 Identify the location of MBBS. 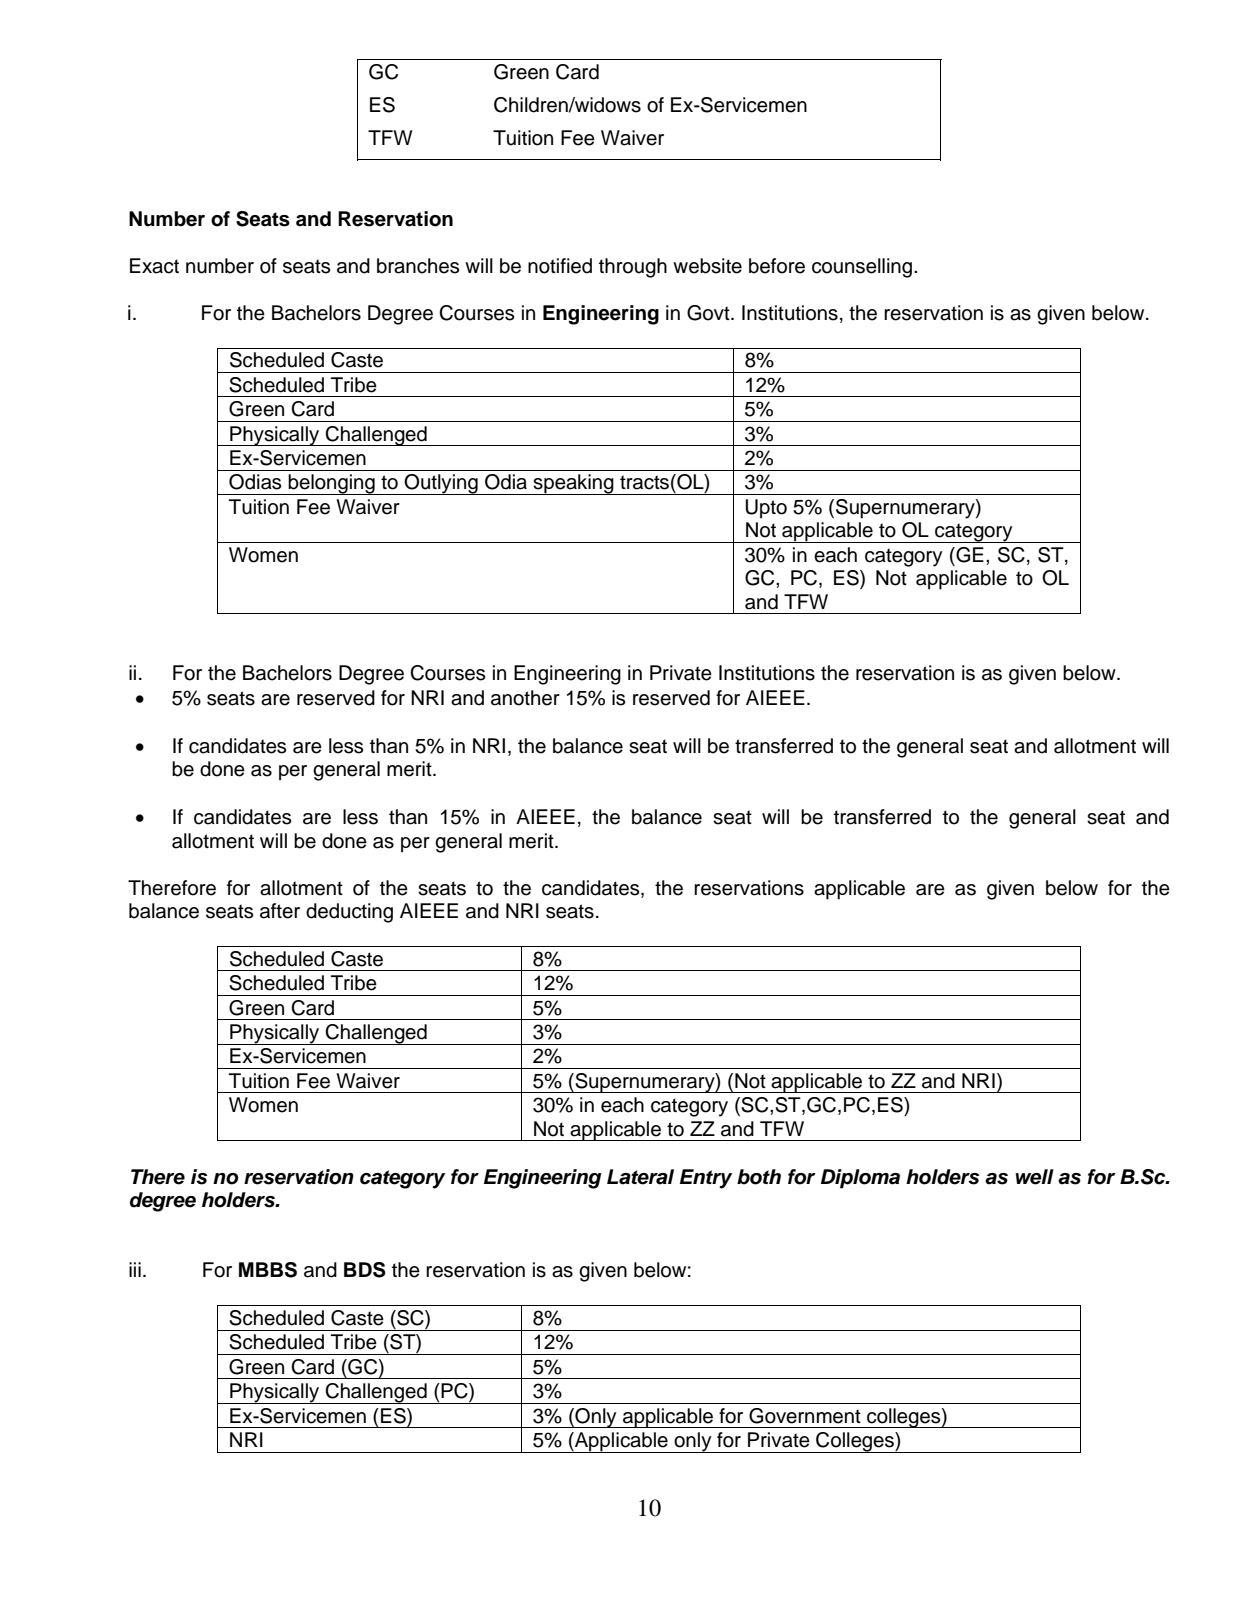
(268, 1270).
